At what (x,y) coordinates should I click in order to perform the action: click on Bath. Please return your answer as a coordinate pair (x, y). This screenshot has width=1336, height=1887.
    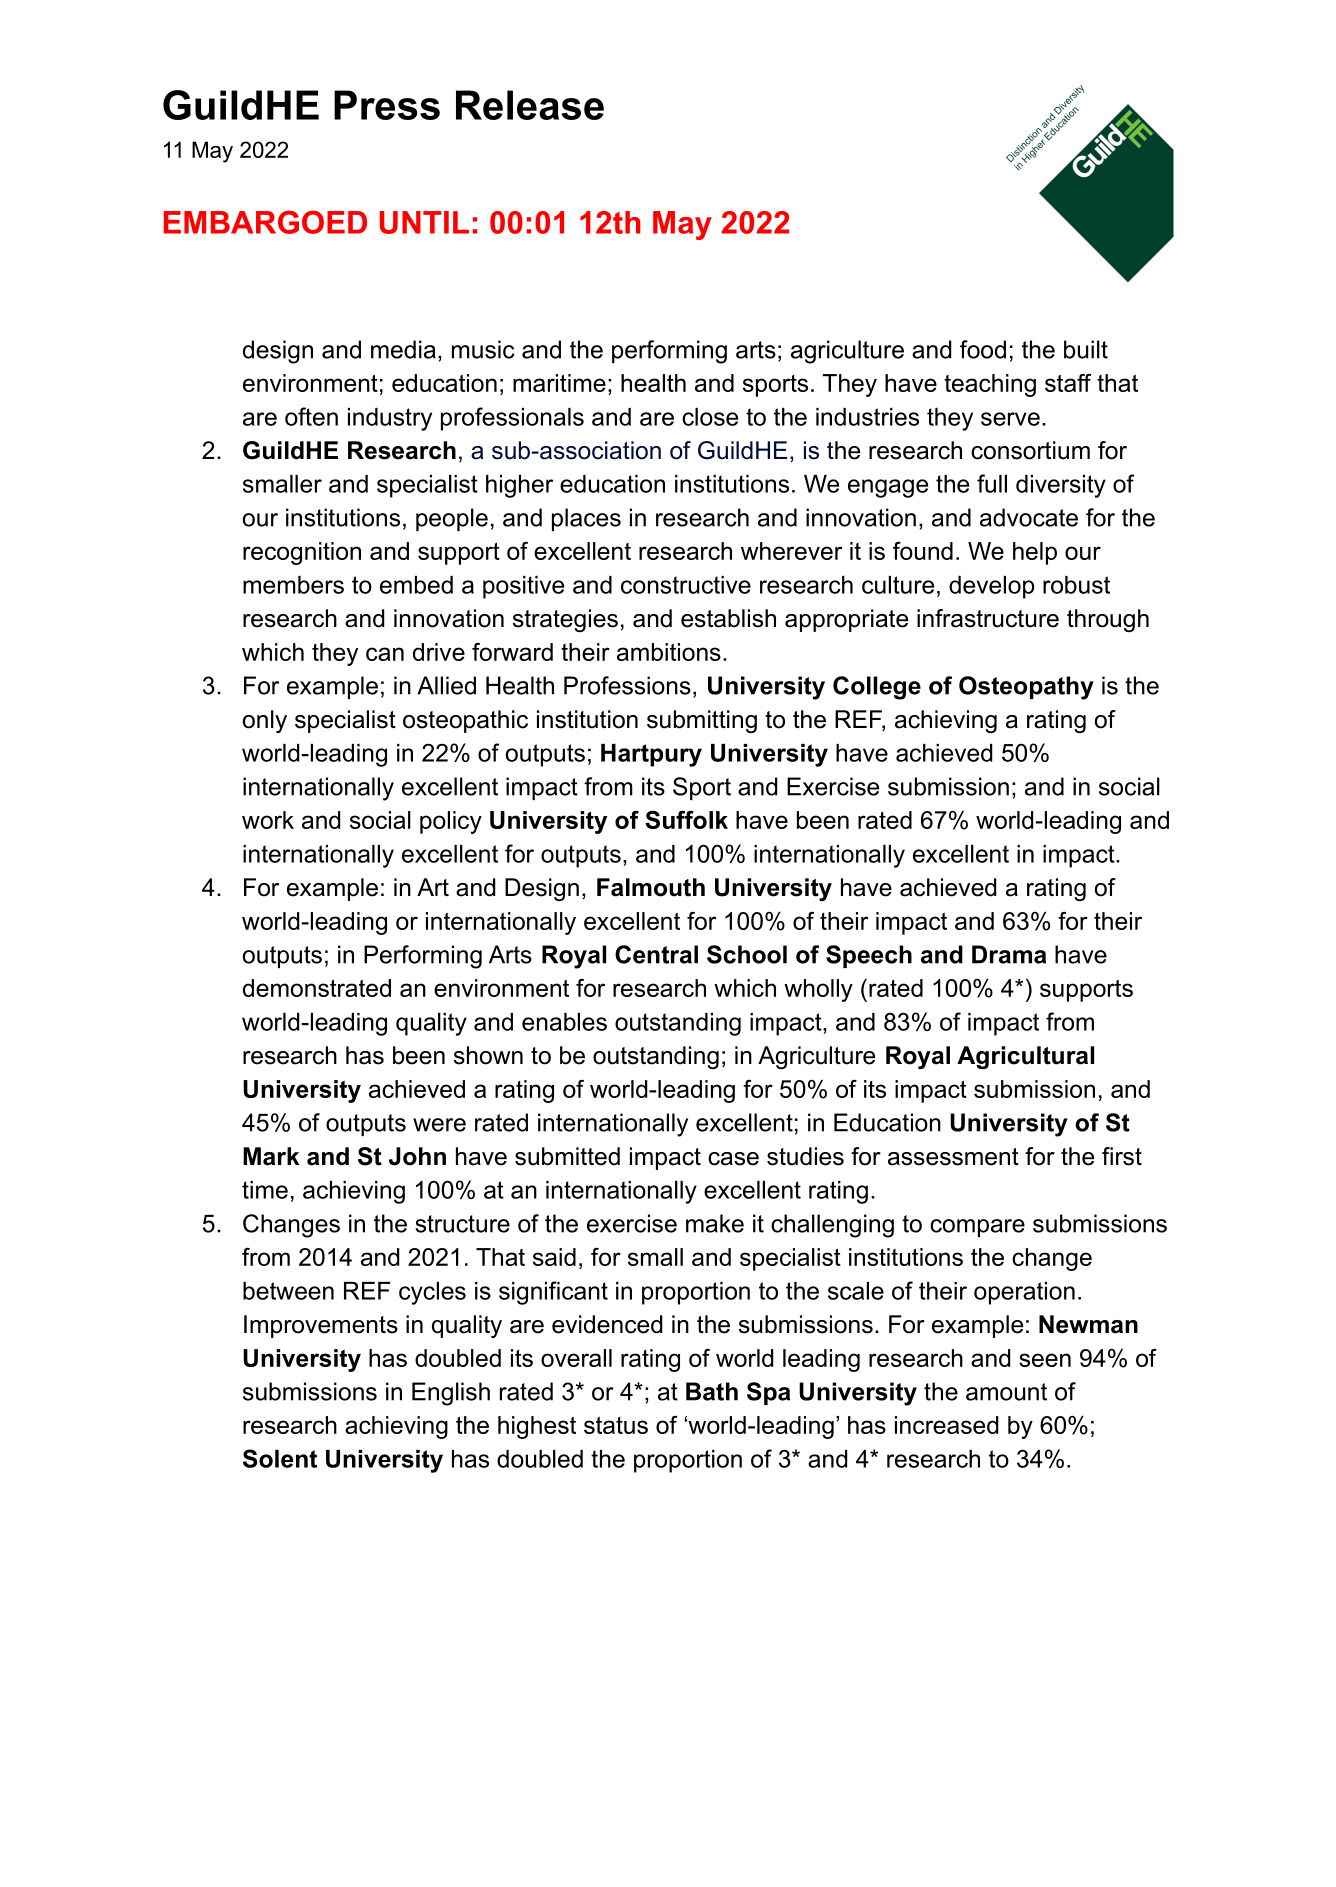
    Looking at the image, I should click on (712, 1391).
